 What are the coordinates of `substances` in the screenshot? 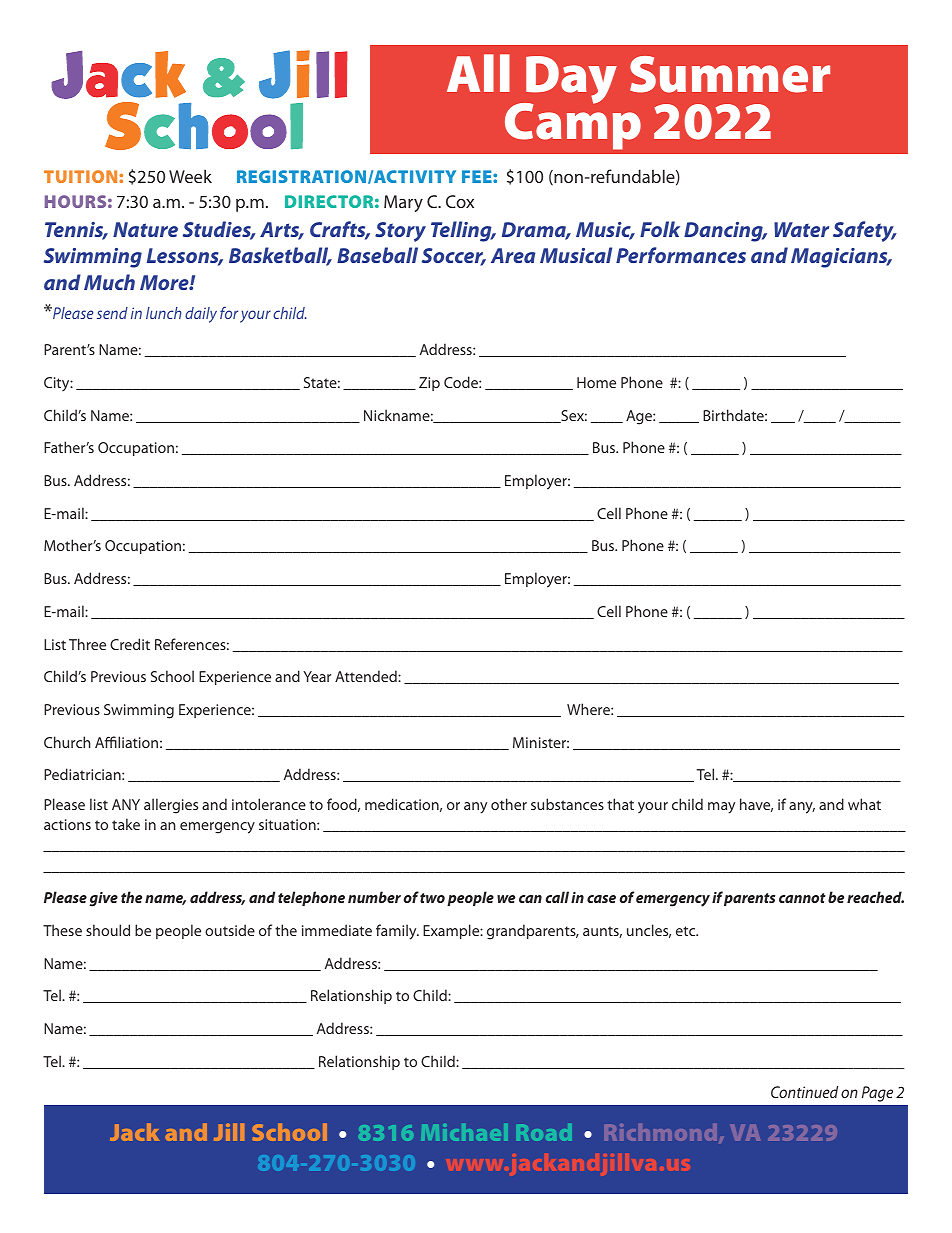 It's located at (567, 804).
